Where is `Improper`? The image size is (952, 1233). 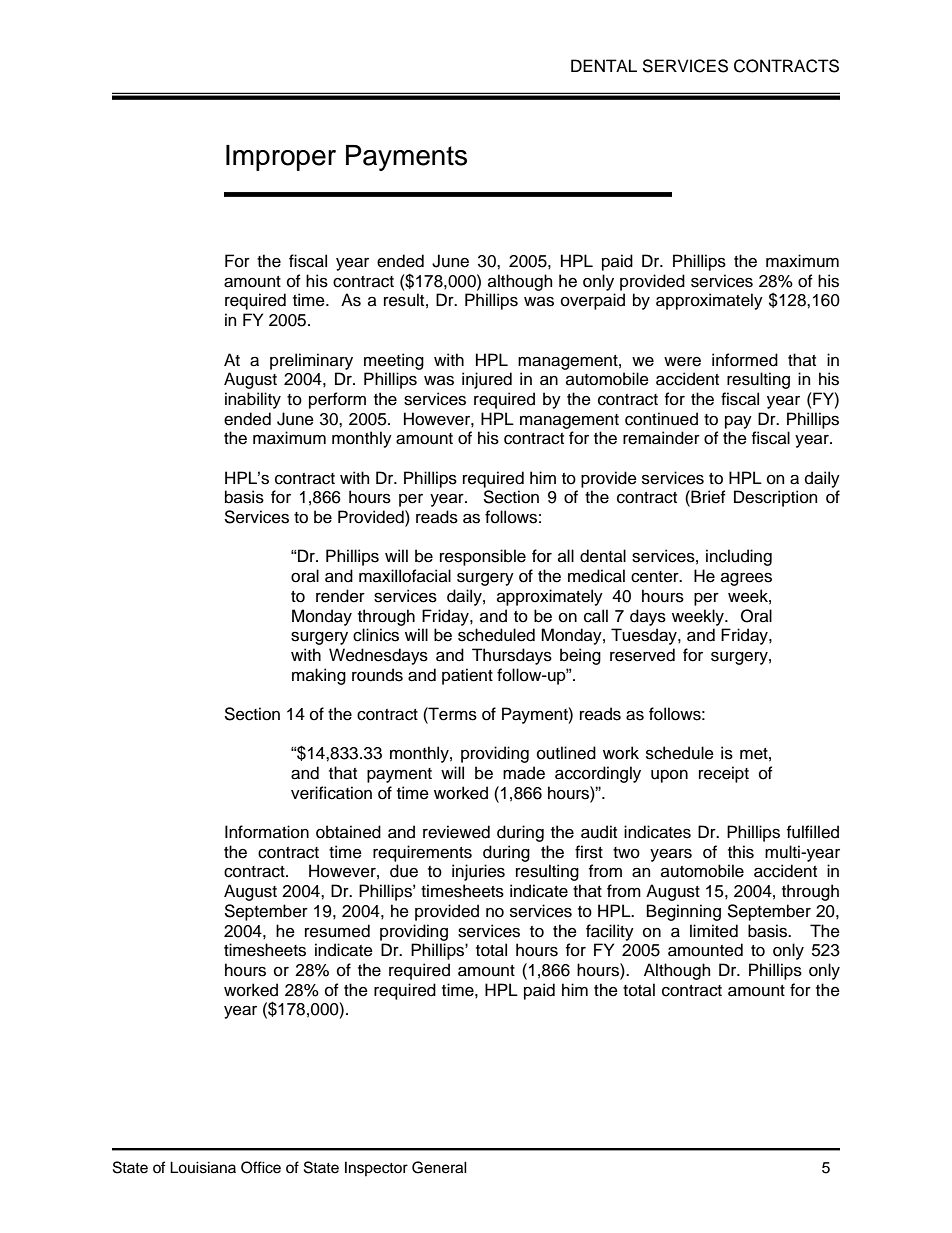
Improper is located at coordinates (281, 158).
